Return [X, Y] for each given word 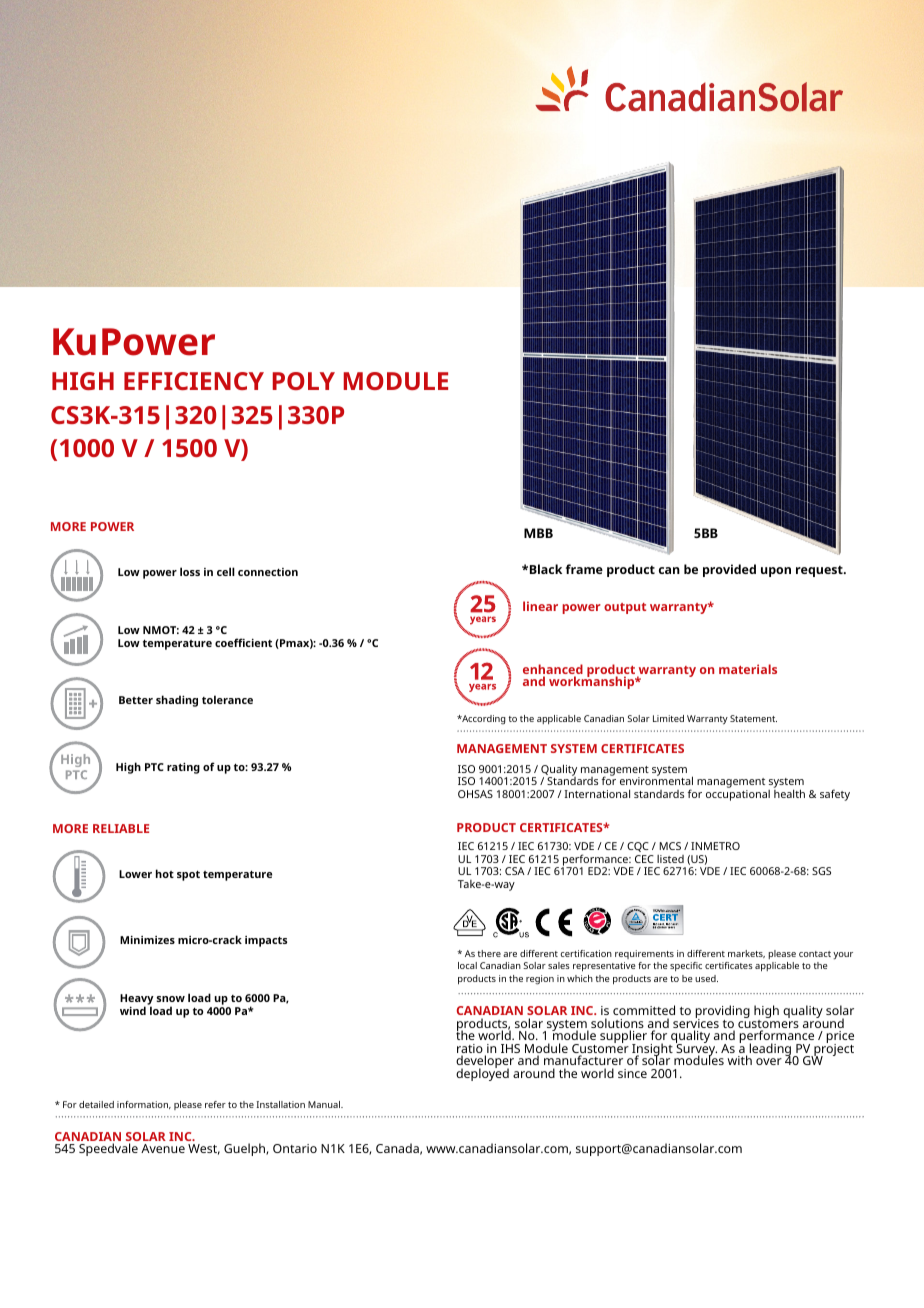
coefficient [243, 642]
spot [188, 876]
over [769, 1061]
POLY [304, 381]
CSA [515, 871]
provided [729, 570]
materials [748, 669]
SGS [821, 871]
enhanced [553, 670]
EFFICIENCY [194, 381]
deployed [482, 1073]
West [204, 1149]
